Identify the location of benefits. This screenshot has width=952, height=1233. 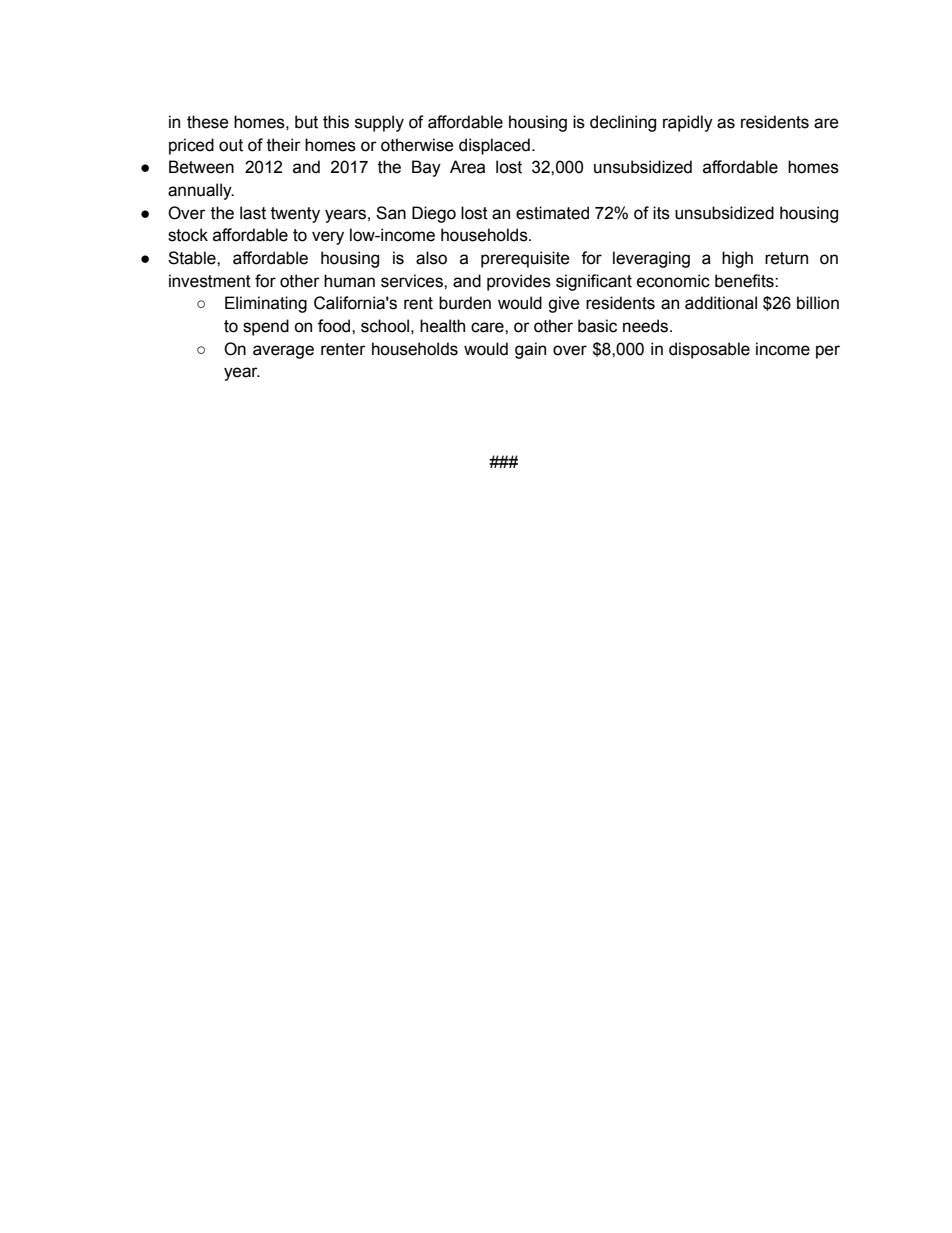
(745, 281).
